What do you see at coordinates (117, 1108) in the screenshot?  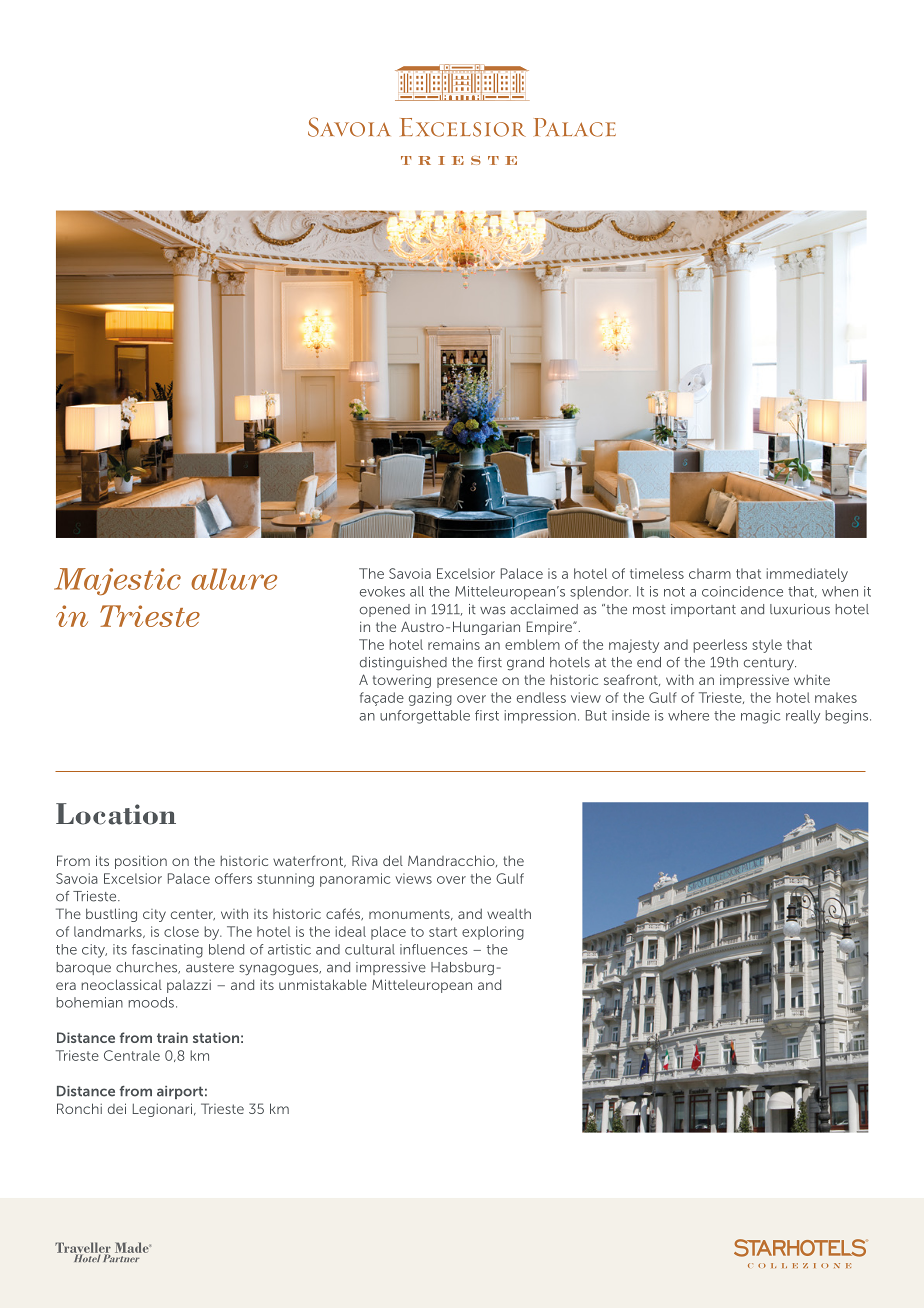 I see `dei` at bounding box center [117, 1108].
